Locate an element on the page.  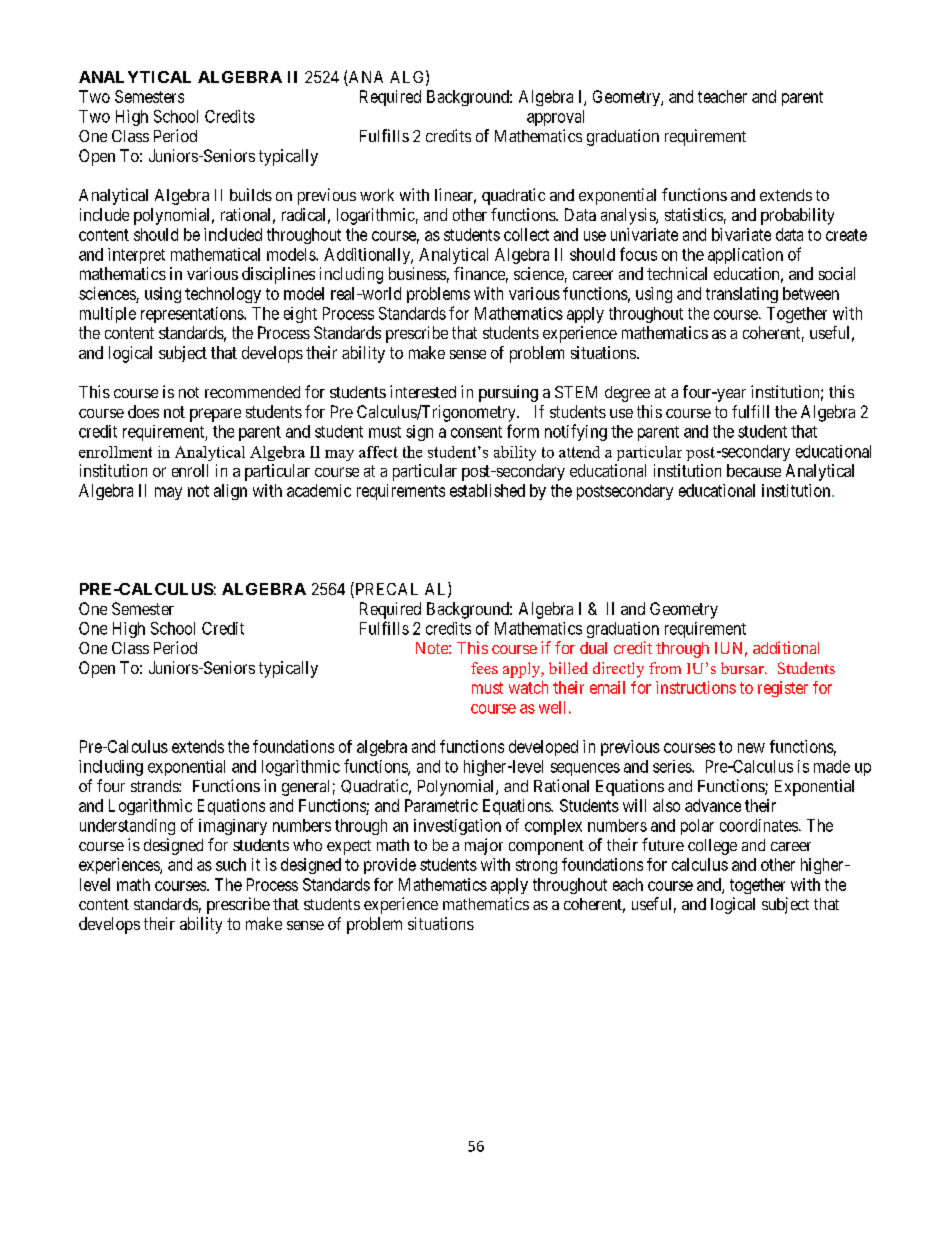
recommended is located at coordinates (252, 392).
